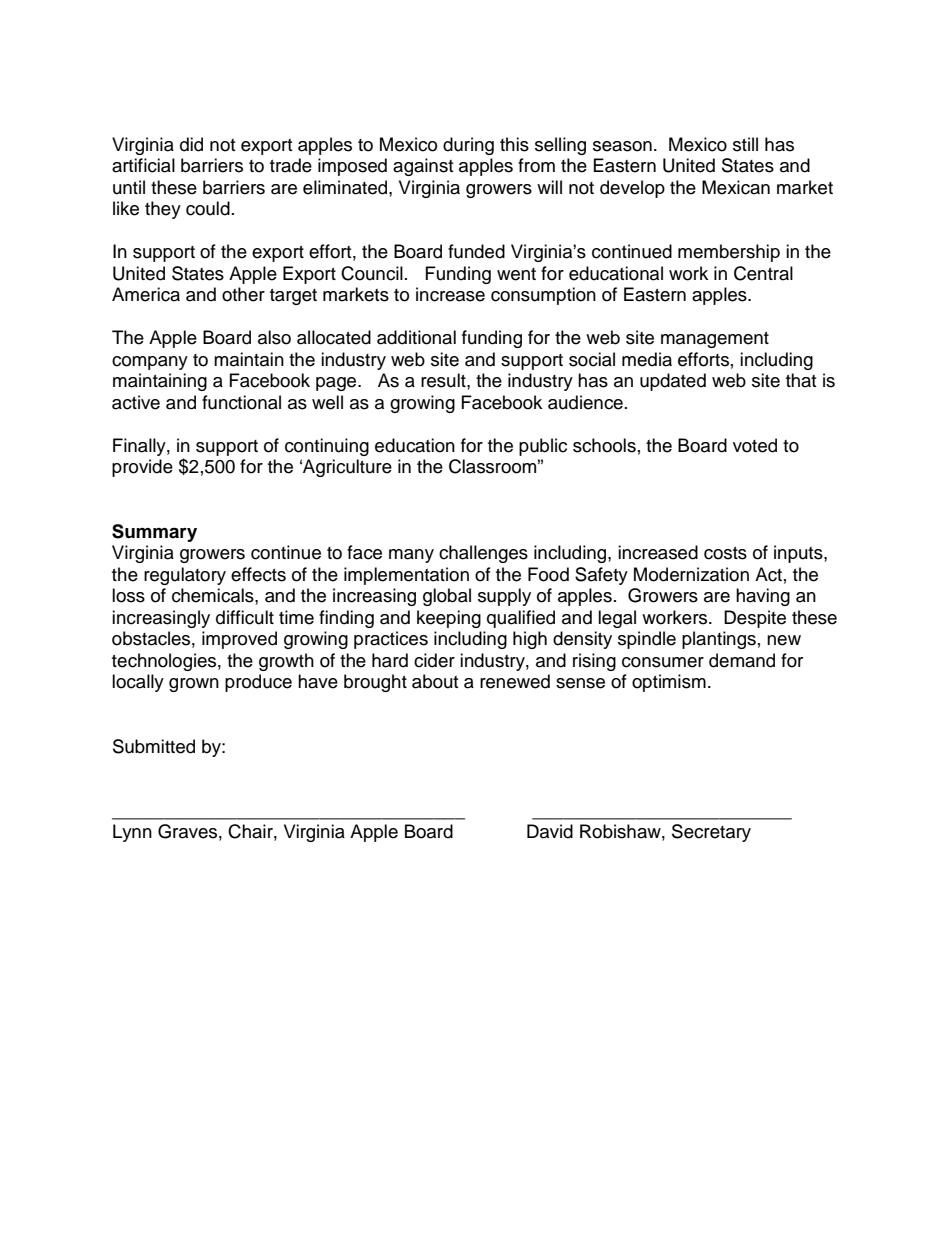  Describe the element at coordinates (719, 640) in the screenshot. I see `plantings` at that location.
